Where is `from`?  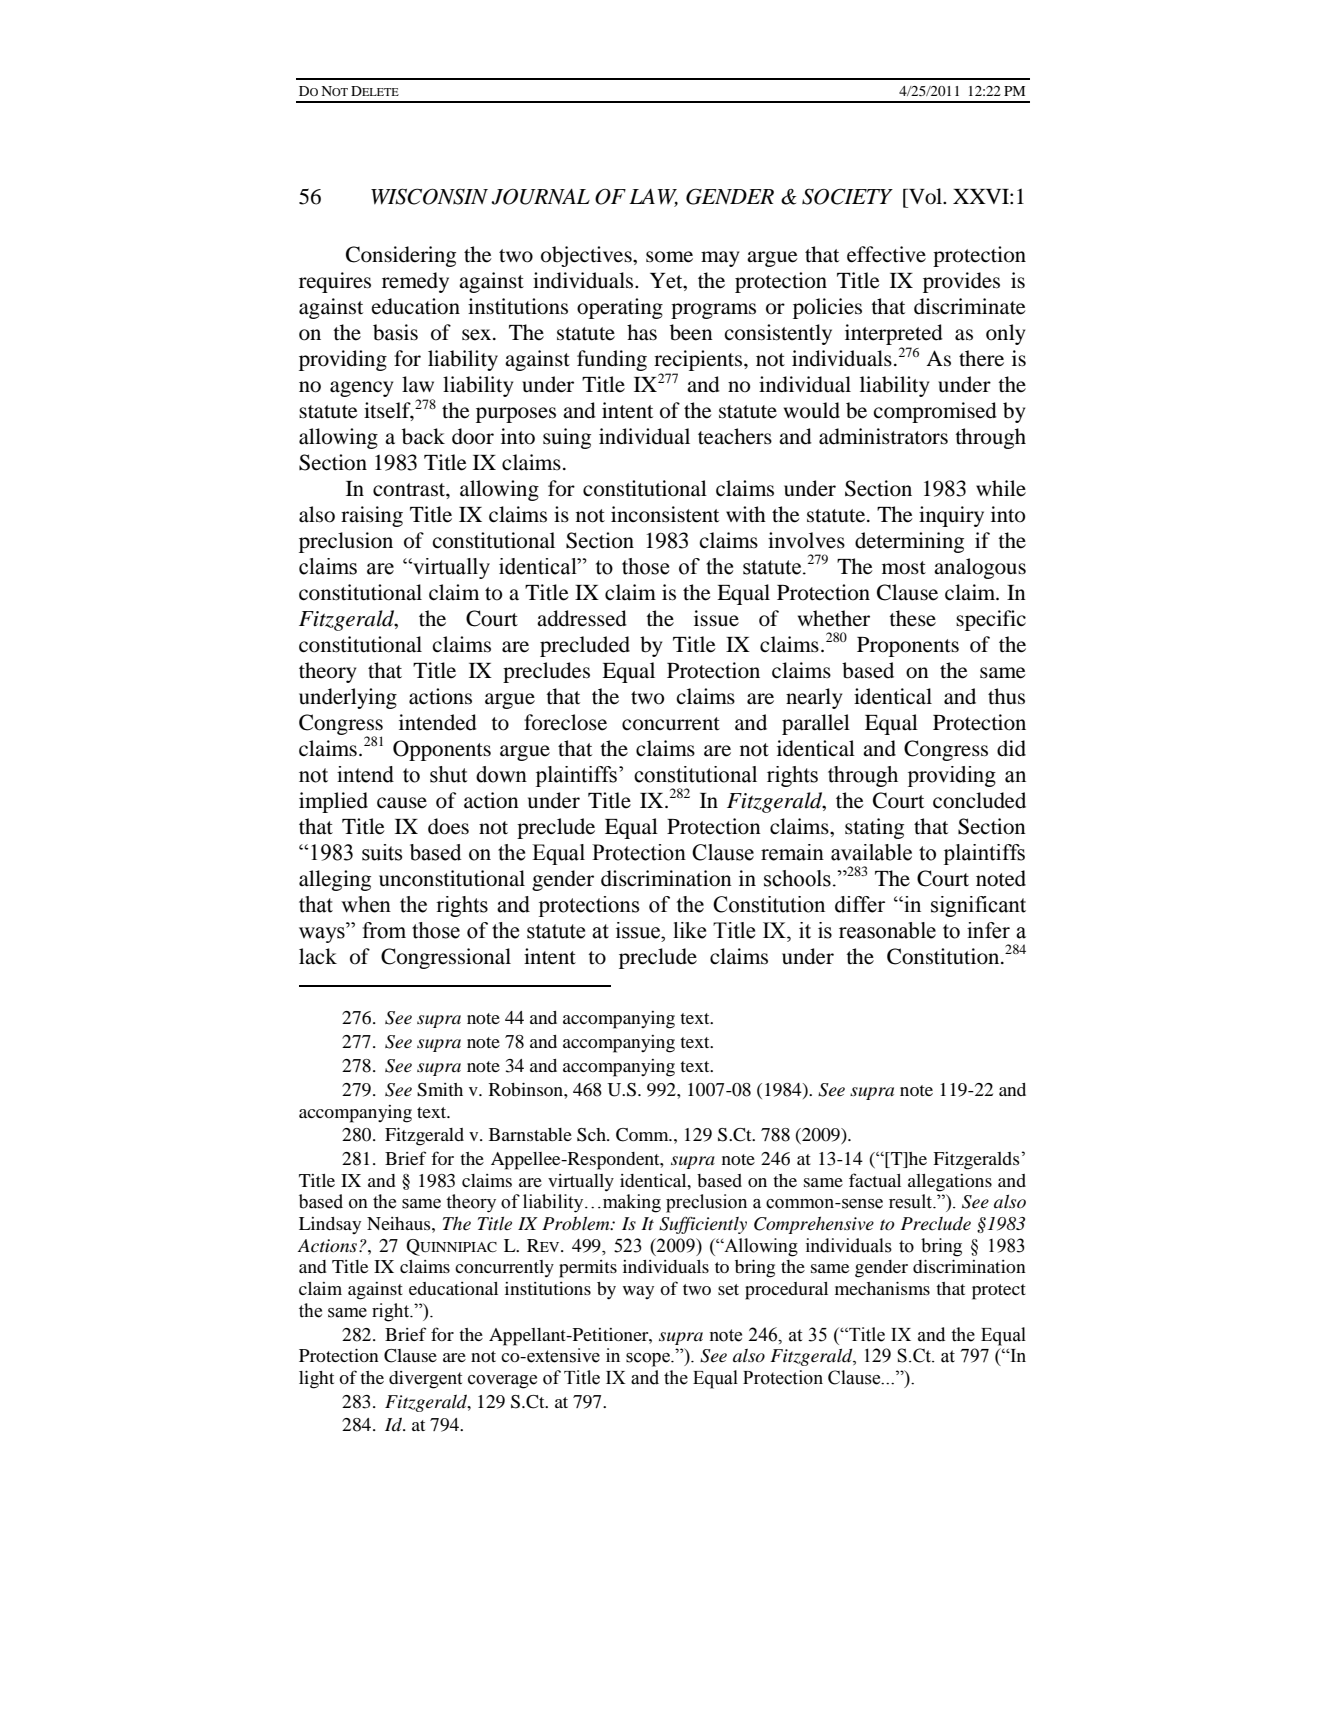
from is located at coordinates (384, 930).
